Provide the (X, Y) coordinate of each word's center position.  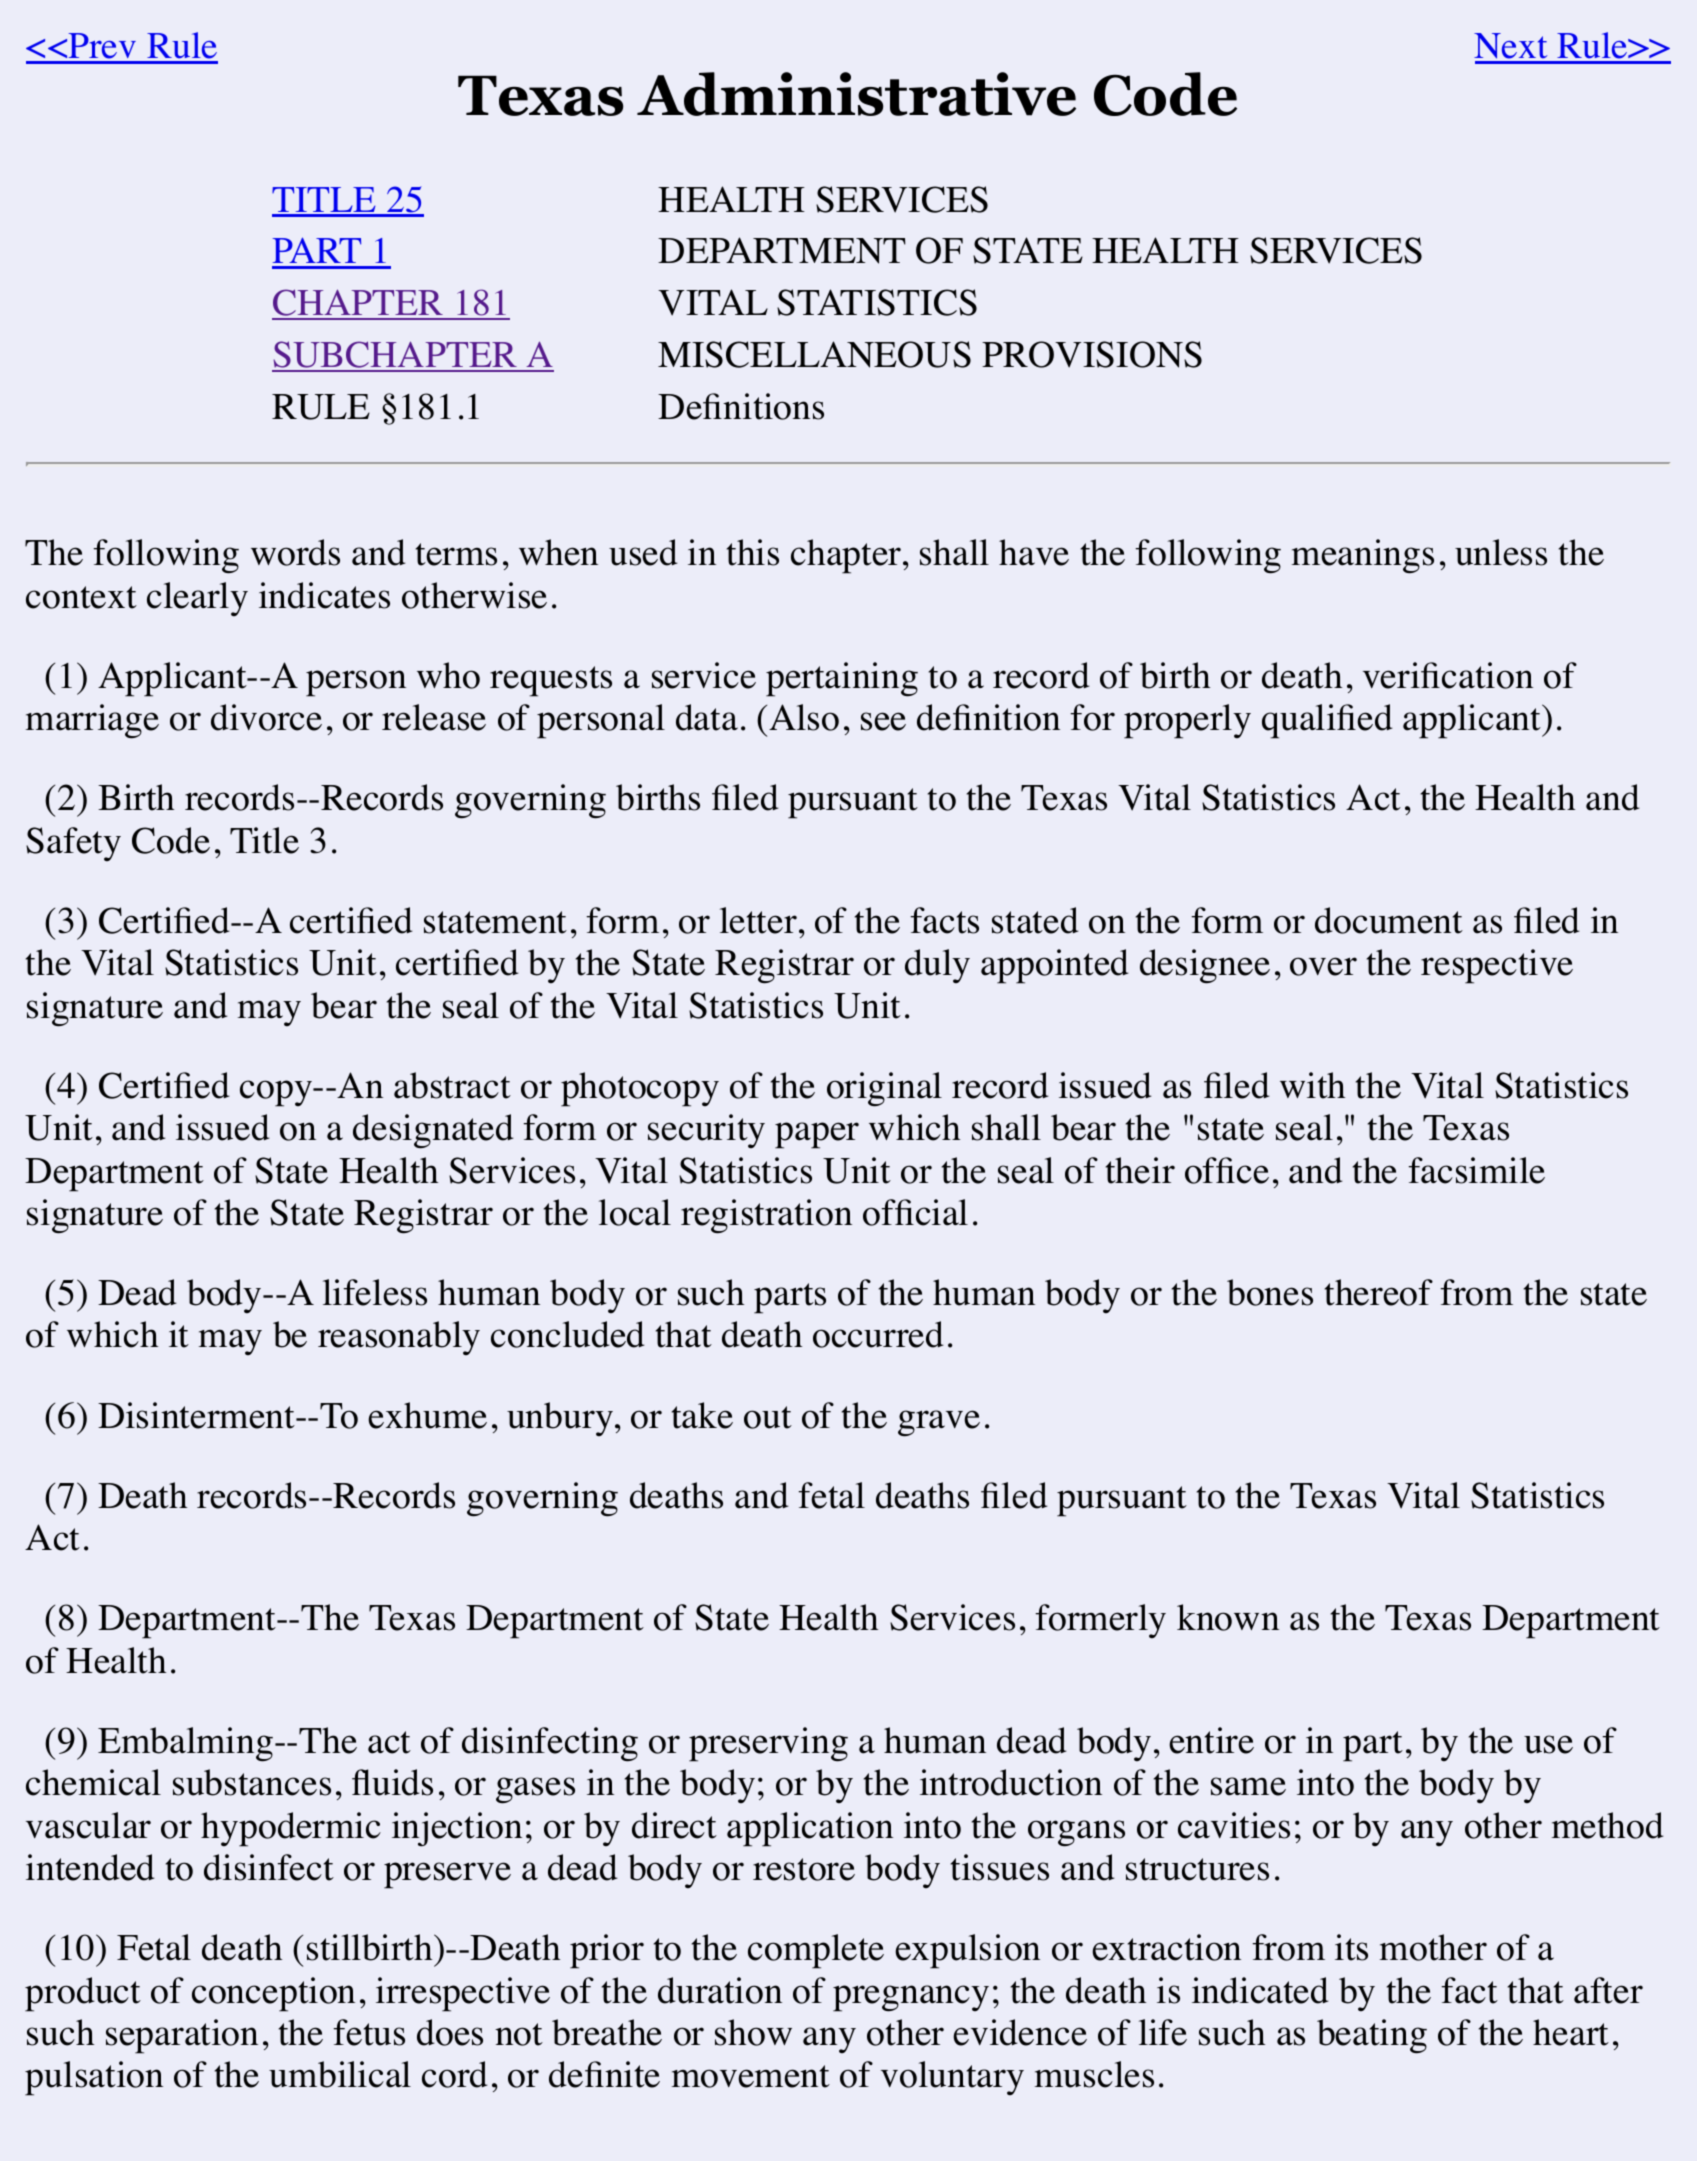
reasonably (399, 1338)
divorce (266, 717)
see (883, 721)
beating (1372, 2036)
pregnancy (911, 1998)
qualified (1327, 721)
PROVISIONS (1092, 354)
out (768, 1417)
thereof (1379, 1292)
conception (273, 1994)
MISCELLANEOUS (814, 354)
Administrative (856, 94)
